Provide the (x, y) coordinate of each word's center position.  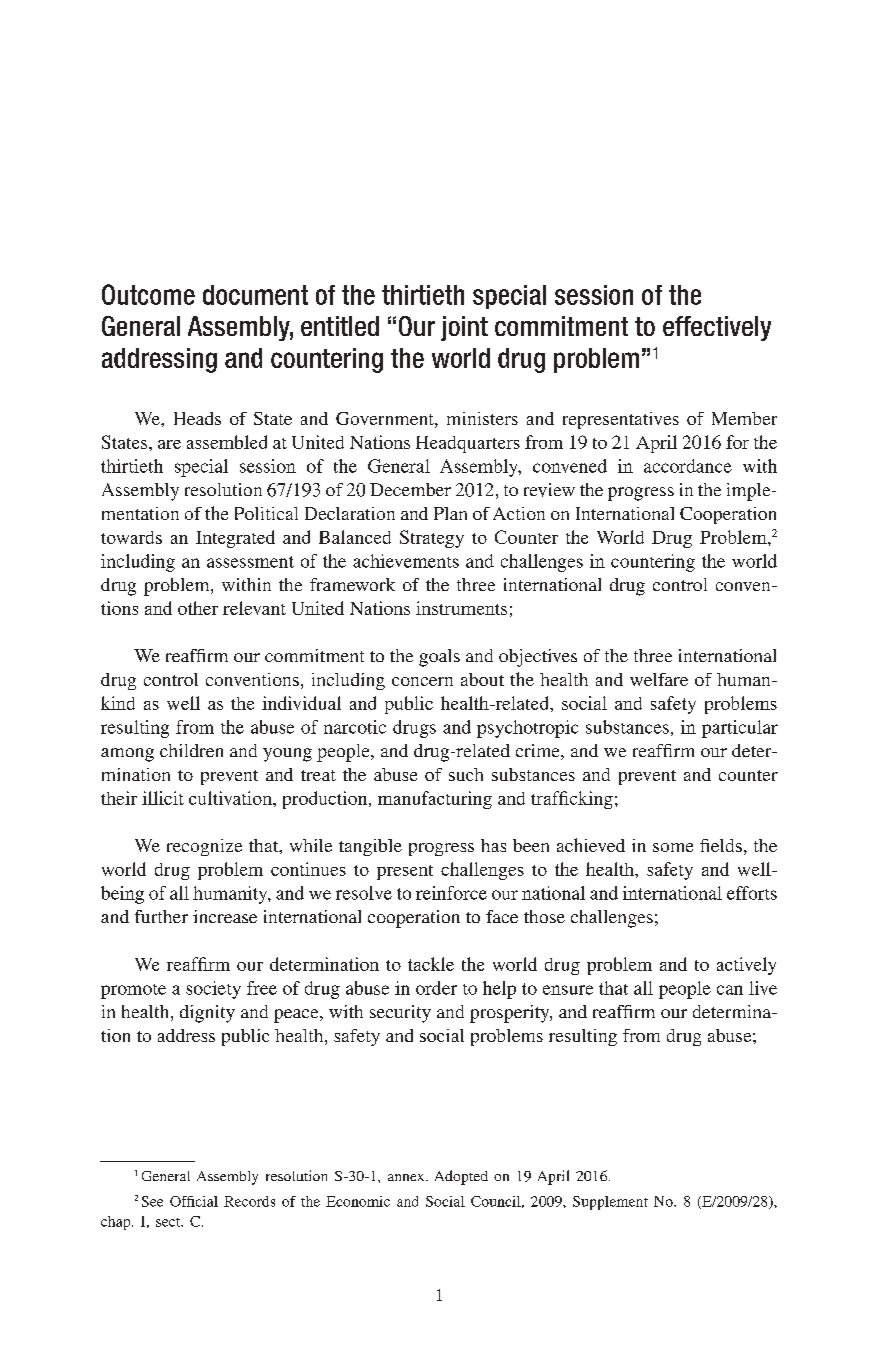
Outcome (148, 294)
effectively (717, 328)
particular (740, 729)
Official (194, 1201)
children (191, 750)
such (466, 774)
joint (464, 328)
